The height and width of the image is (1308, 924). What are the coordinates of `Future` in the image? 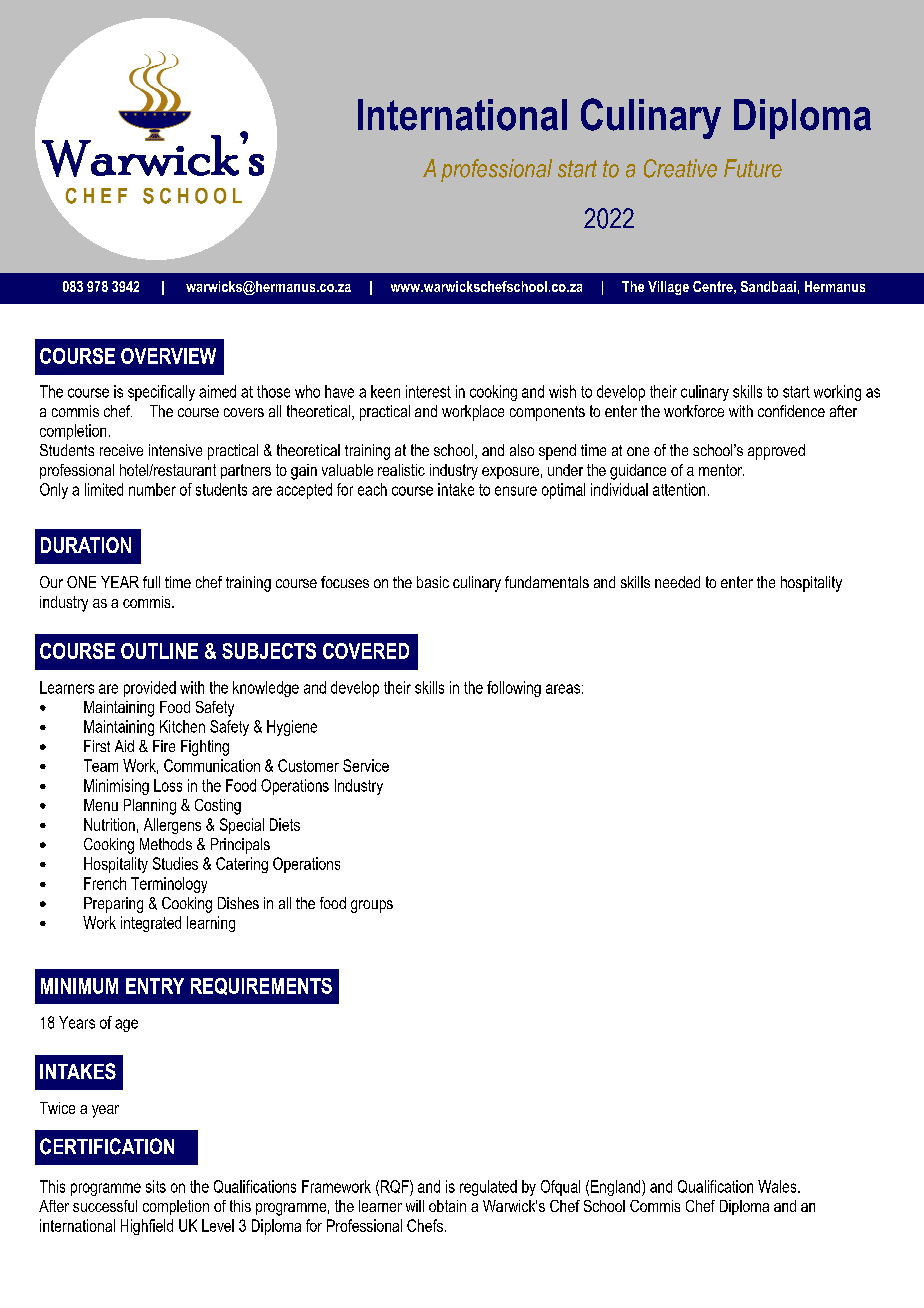 It's located at (753, 168).
